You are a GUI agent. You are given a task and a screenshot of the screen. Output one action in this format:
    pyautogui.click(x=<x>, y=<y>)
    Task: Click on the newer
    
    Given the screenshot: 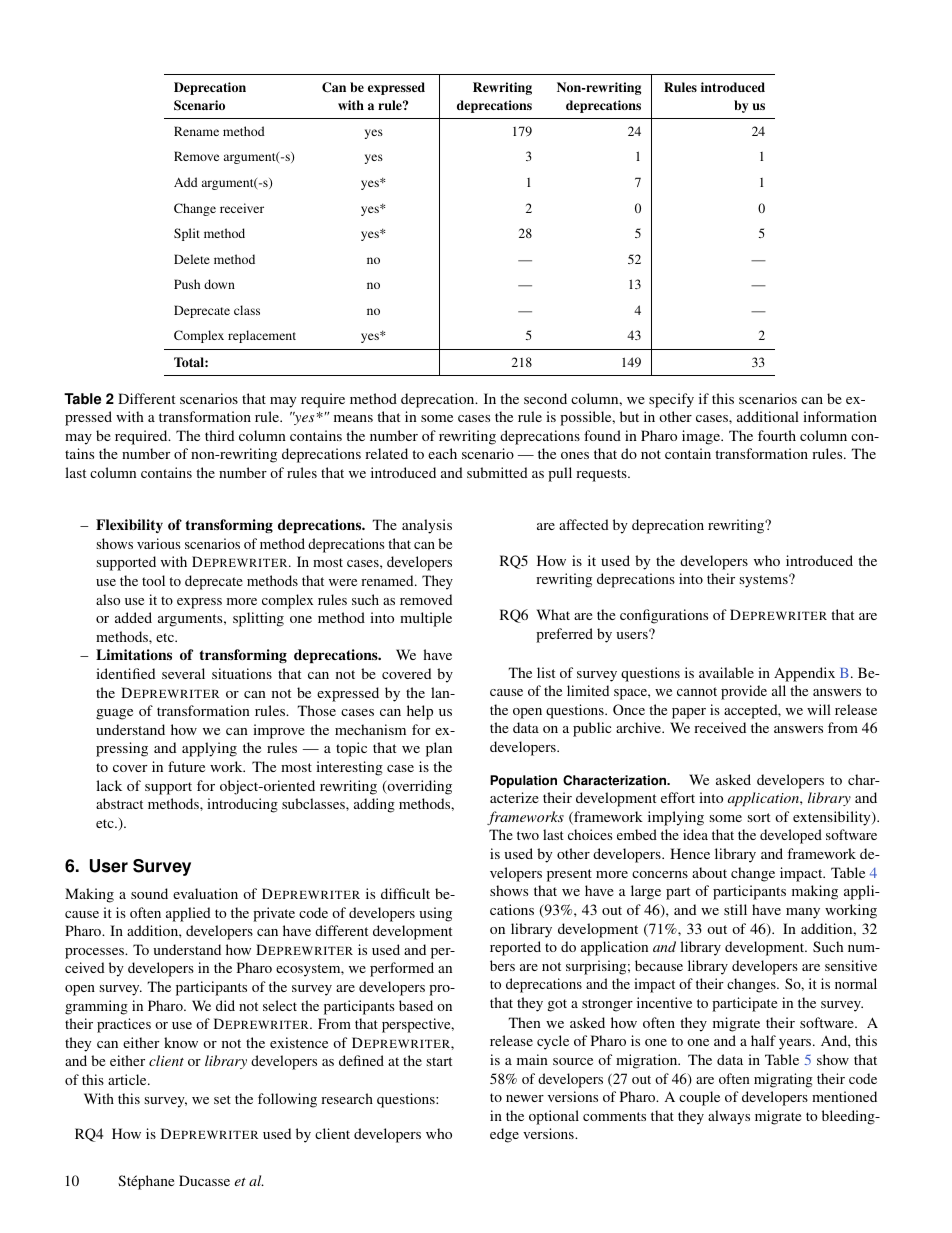 What is the action you would take?
    pyautogui.click(x=525, y=1098)
